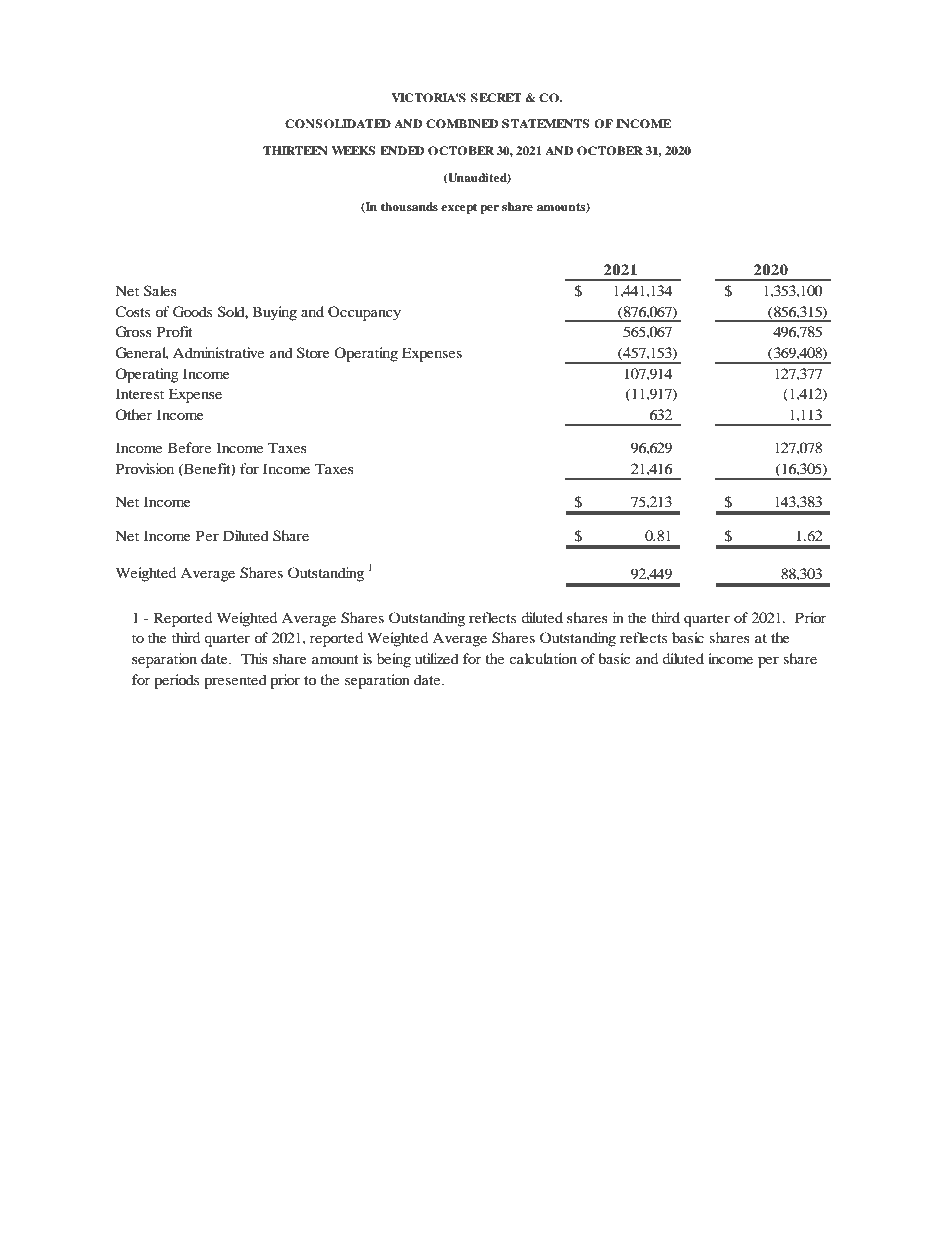  What do you see at coordinates (313, 353) in the page?
I see `Store` at bounding box center [313, 353].
